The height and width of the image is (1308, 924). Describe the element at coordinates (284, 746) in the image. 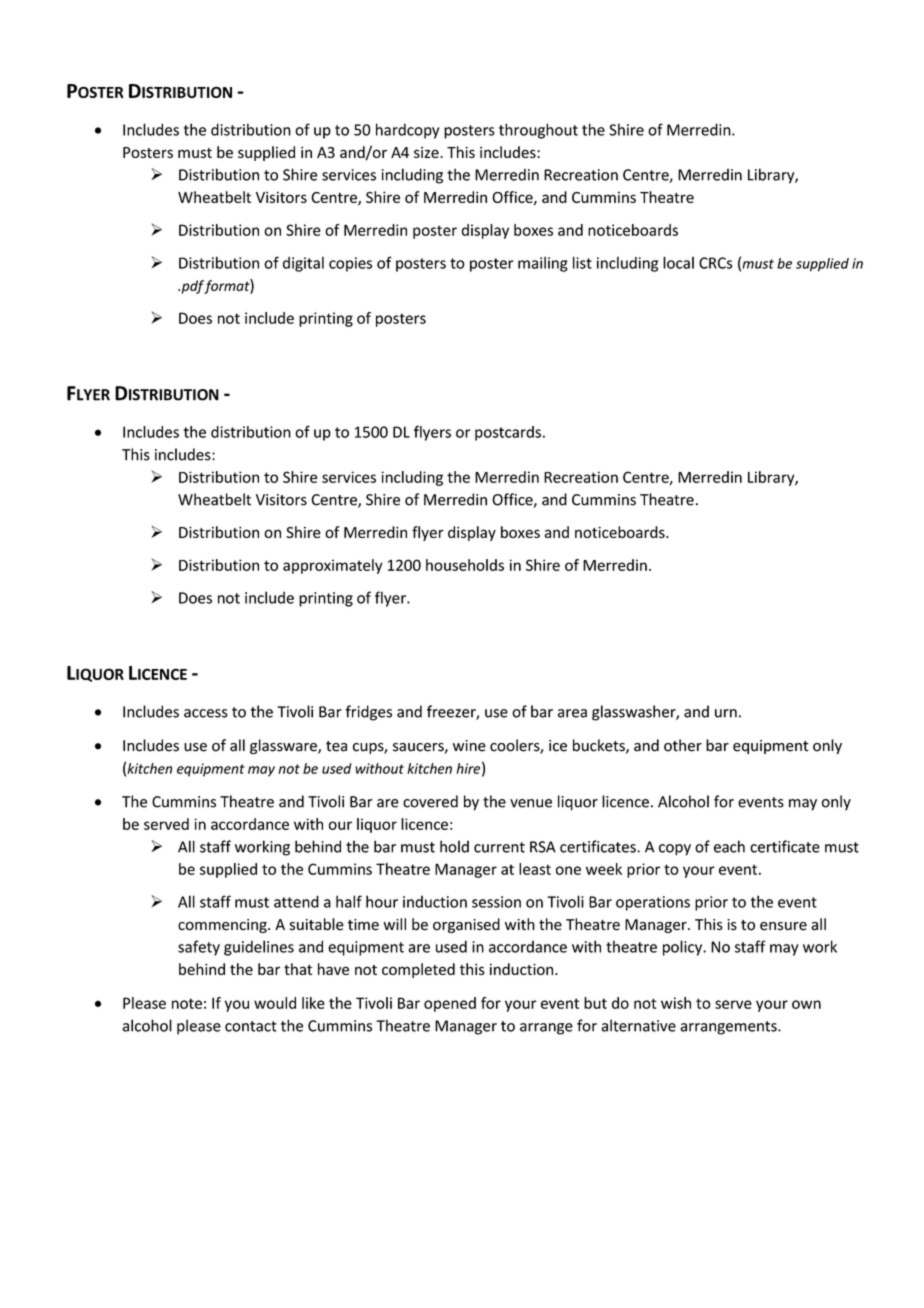

I see `glassware` at that location.
